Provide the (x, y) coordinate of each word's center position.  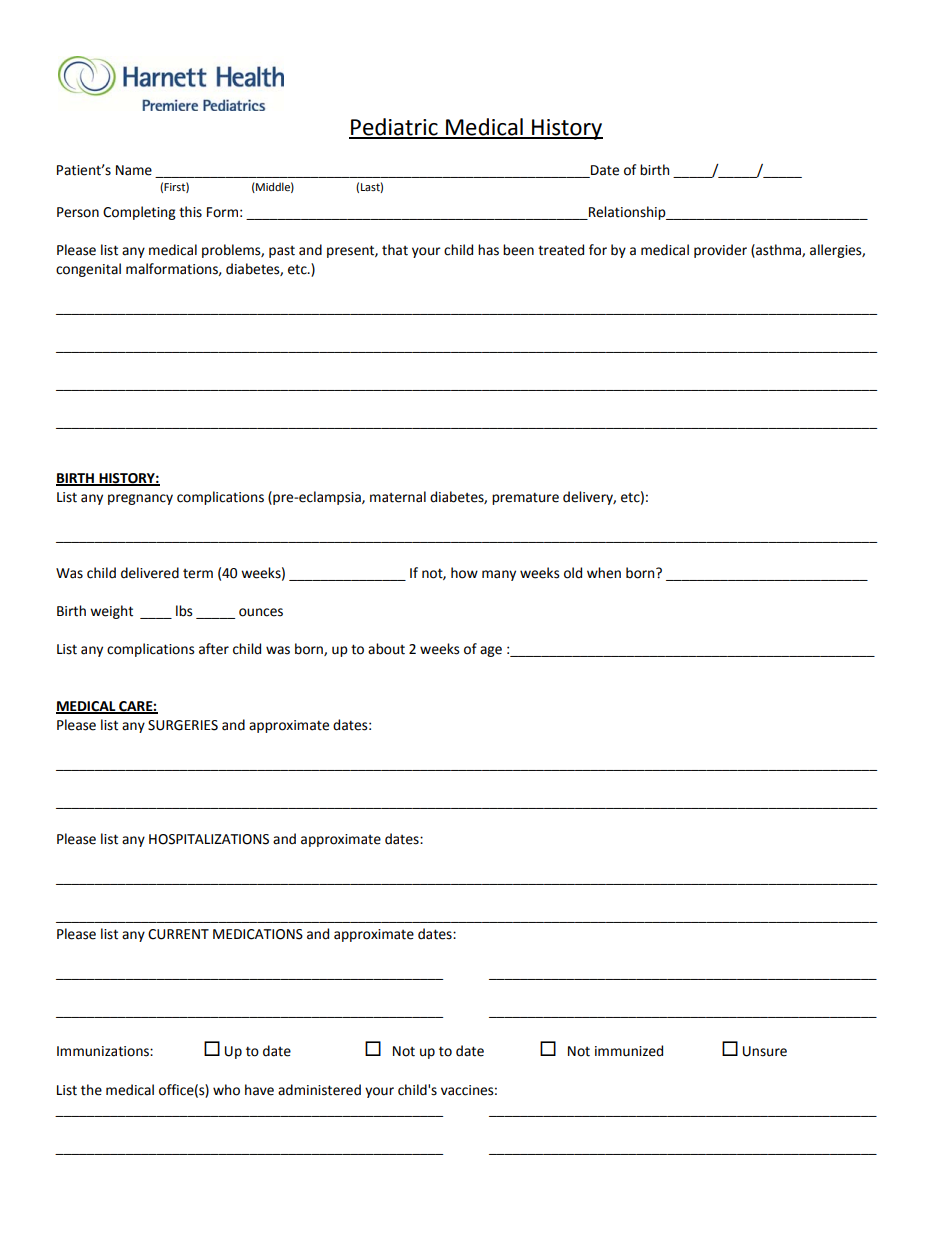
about (386, 649)
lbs (184, 611)
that (395, 250)
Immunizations (104, 1051)
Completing (139, 213)
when (604, 573)
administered (319, 1090)
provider (720, 251)
